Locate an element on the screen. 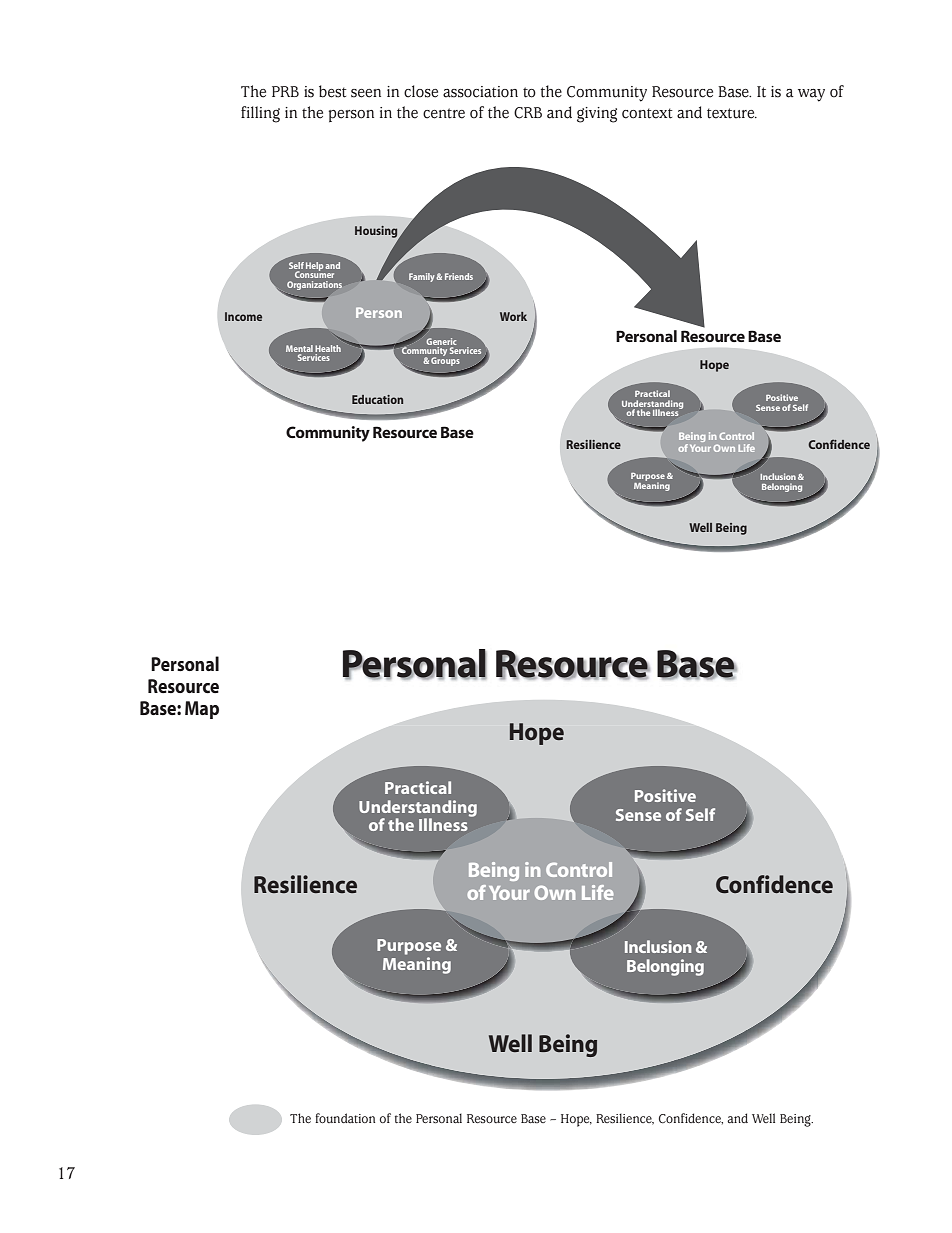 Image resolution: width=952 pixels, height=1233 pixels. Organizations is located at coordinates (314, 285).
